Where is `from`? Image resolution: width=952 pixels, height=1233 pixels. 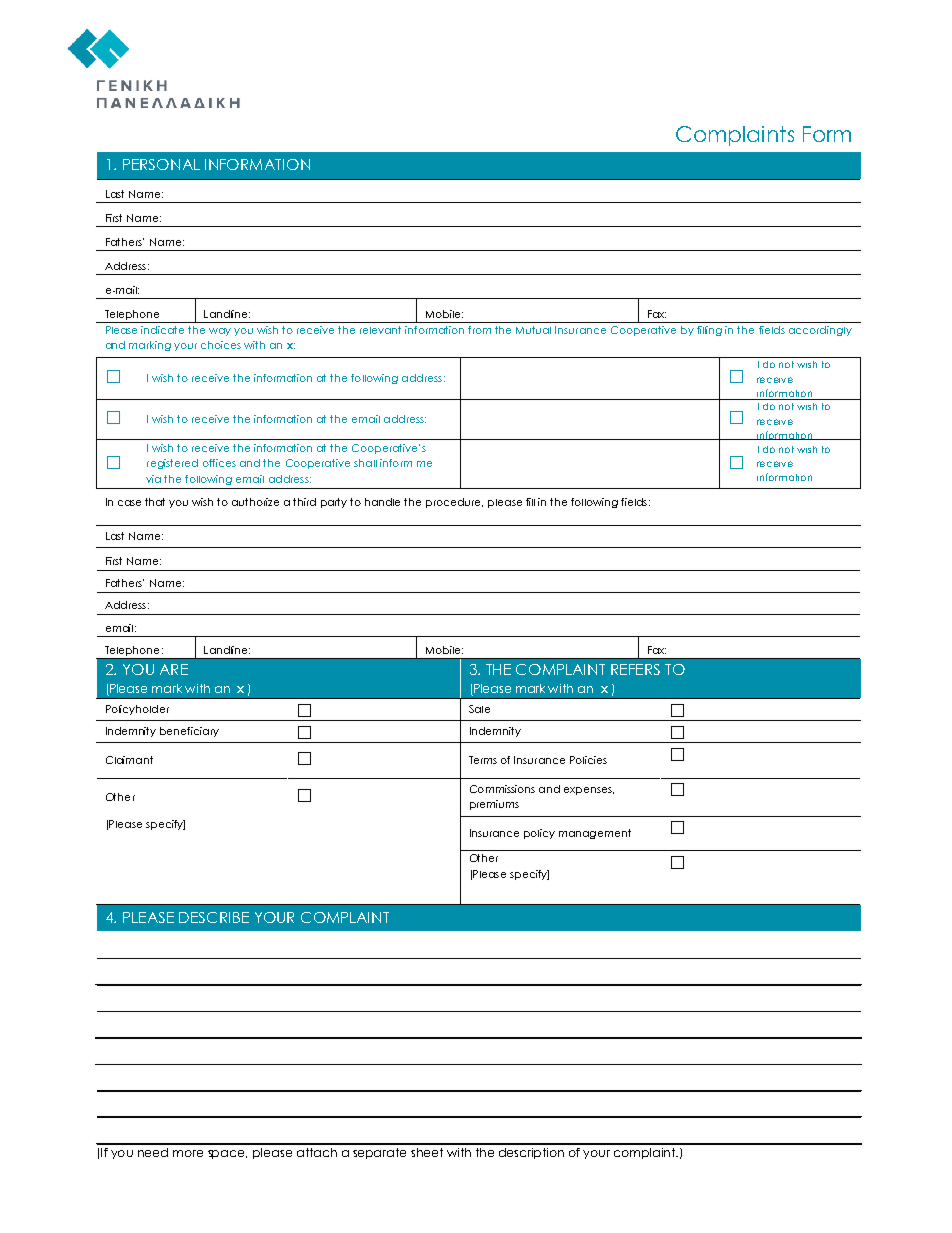
from is located at coordinates (479, 330).
